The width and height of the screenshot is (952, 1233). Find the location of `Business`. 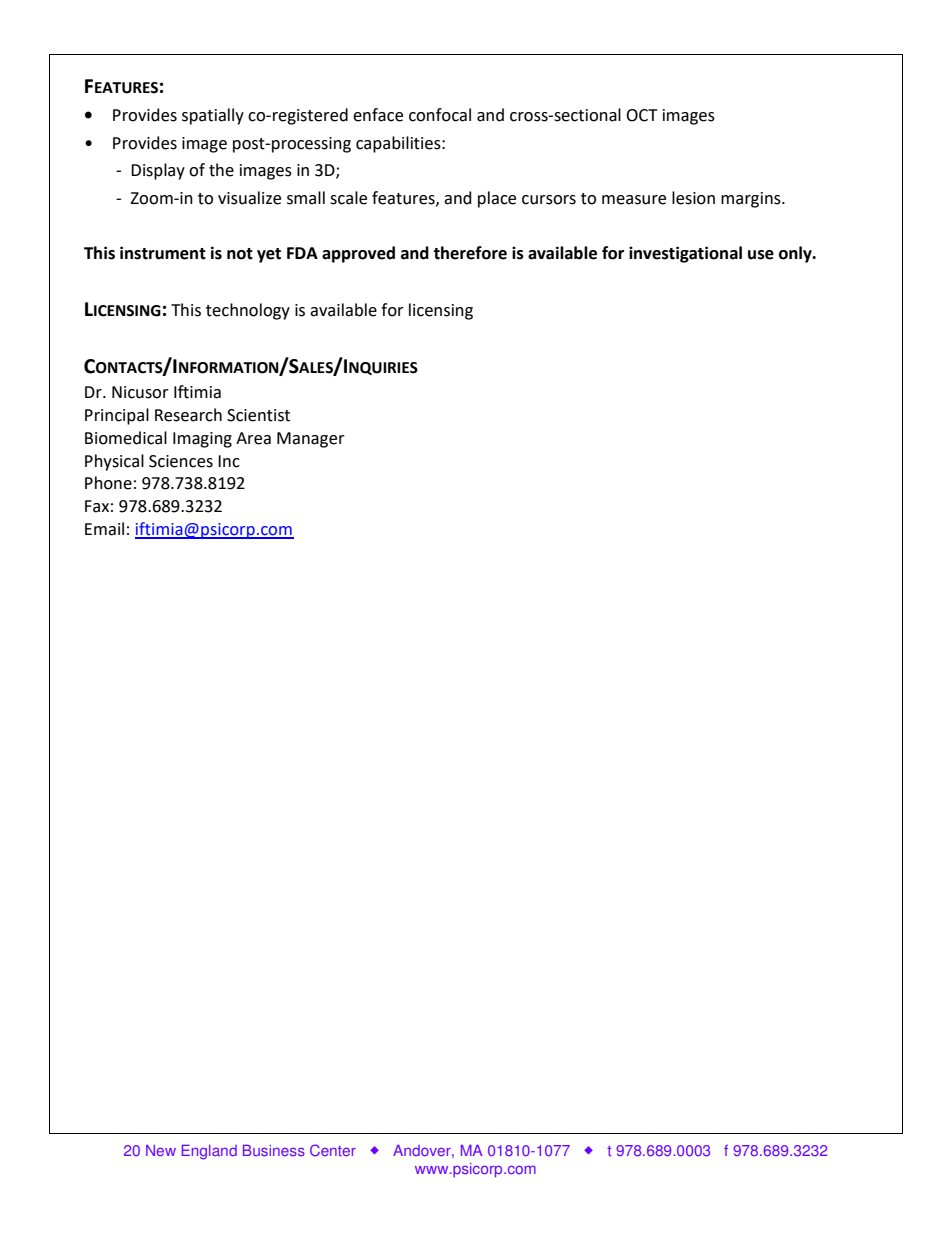

Business is located at coordinates (274, 1151).
